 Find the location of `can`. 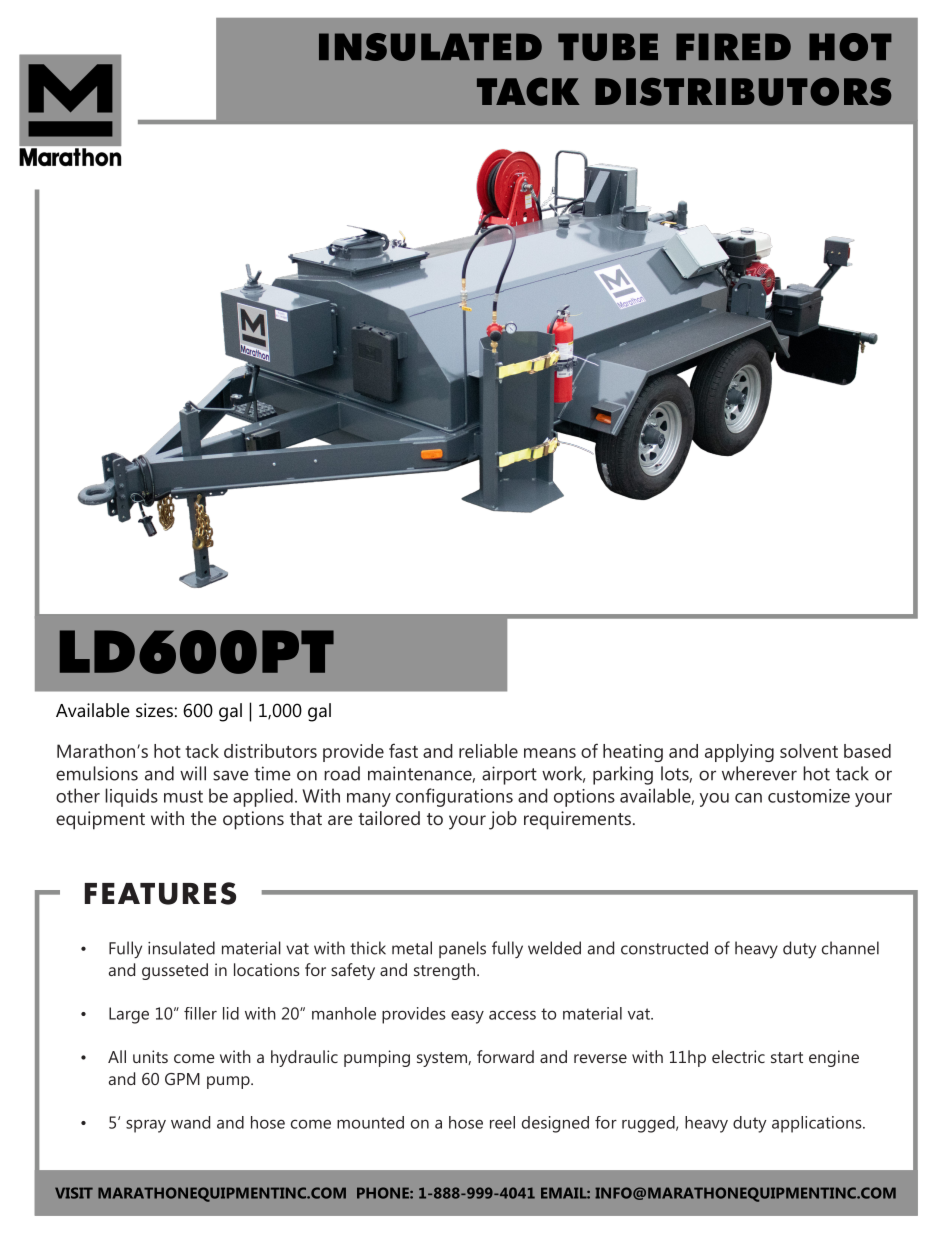

can is located at coordinates (748, 798).
